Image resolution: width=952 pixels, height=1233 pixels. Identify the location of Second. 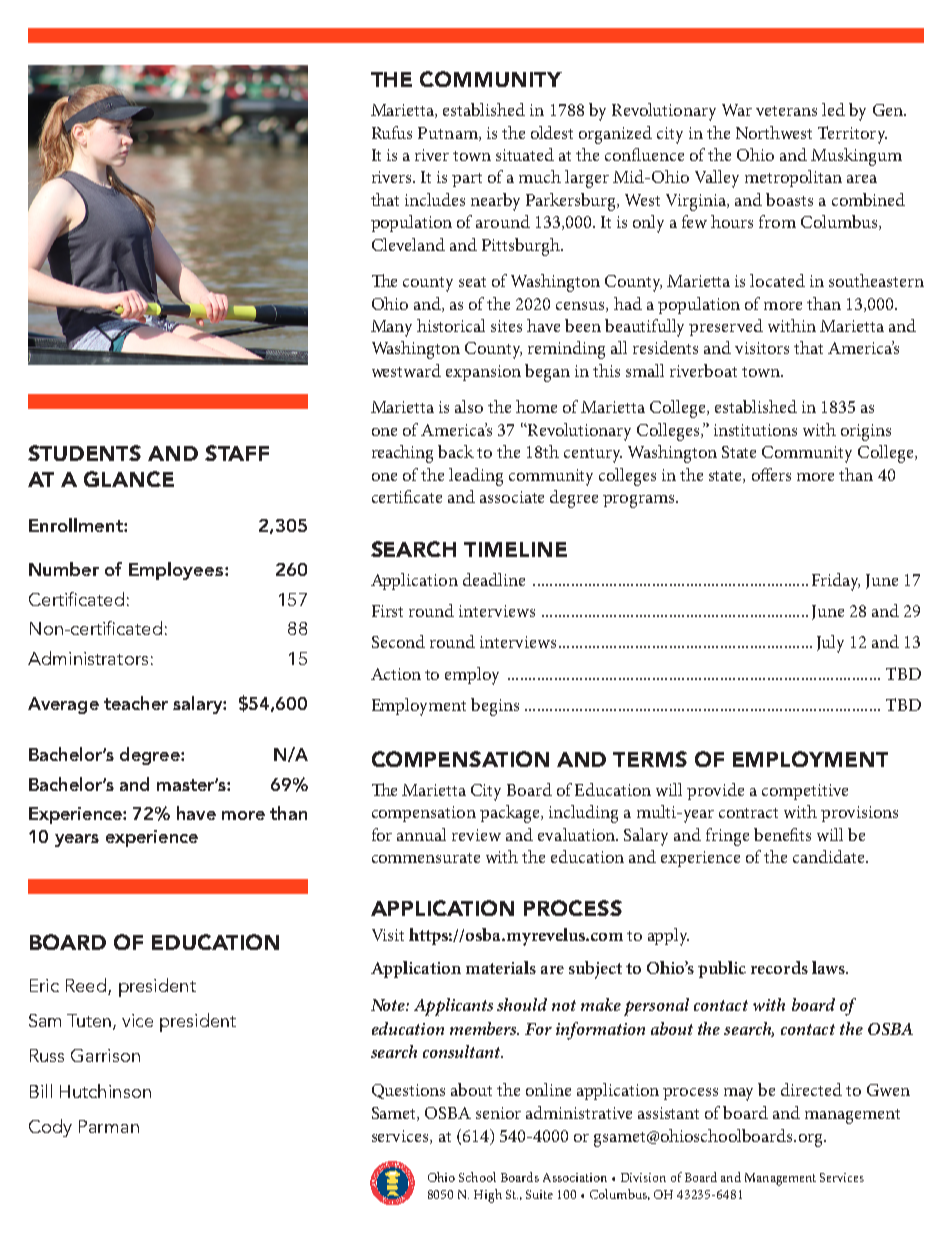
(398, 641).
